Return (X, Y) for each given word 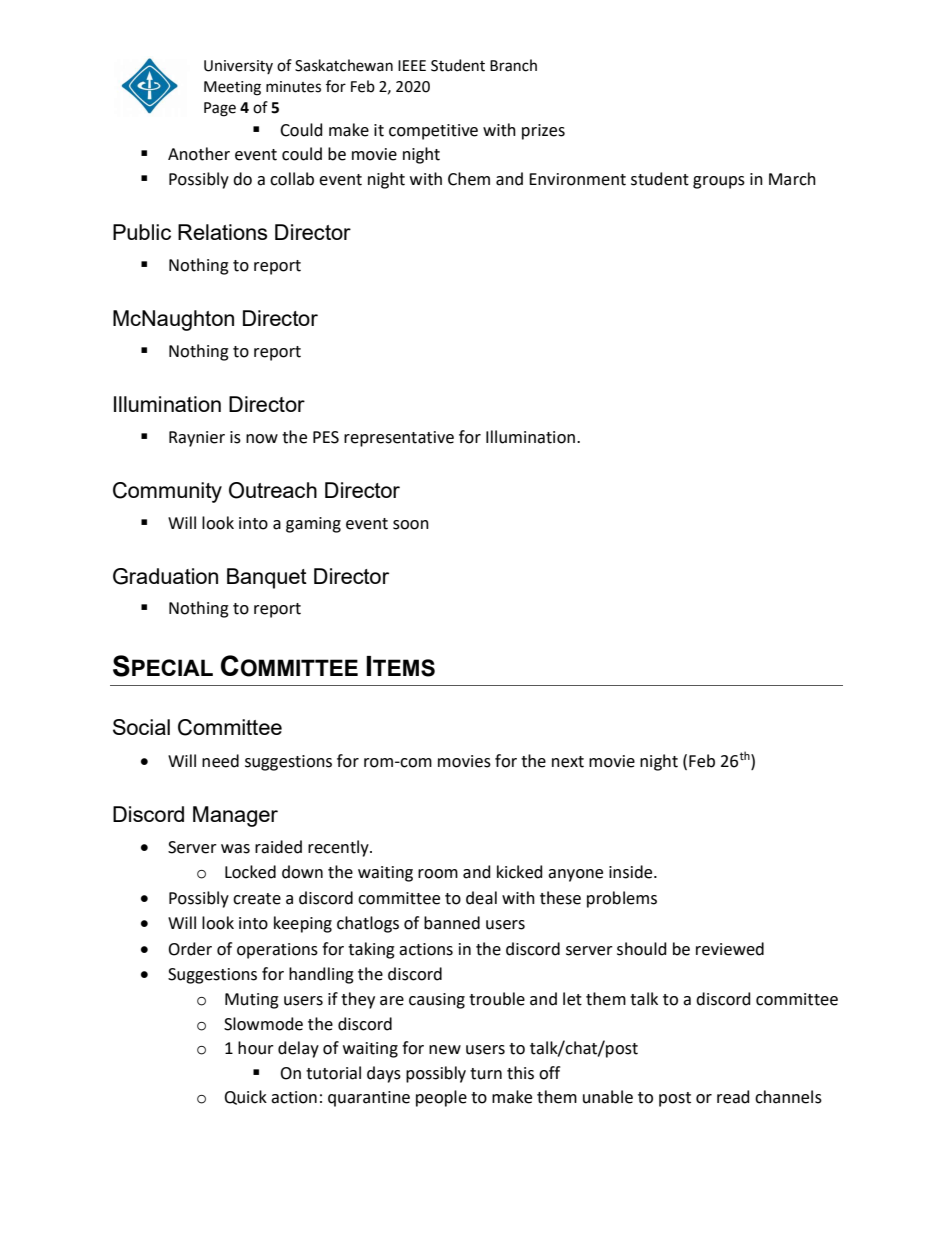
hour (256, 1048)
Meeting (232, 88)
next (568, 762)
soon (411, 525)
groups (719, 182)
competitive (433, 132)
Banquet (267, 578)
